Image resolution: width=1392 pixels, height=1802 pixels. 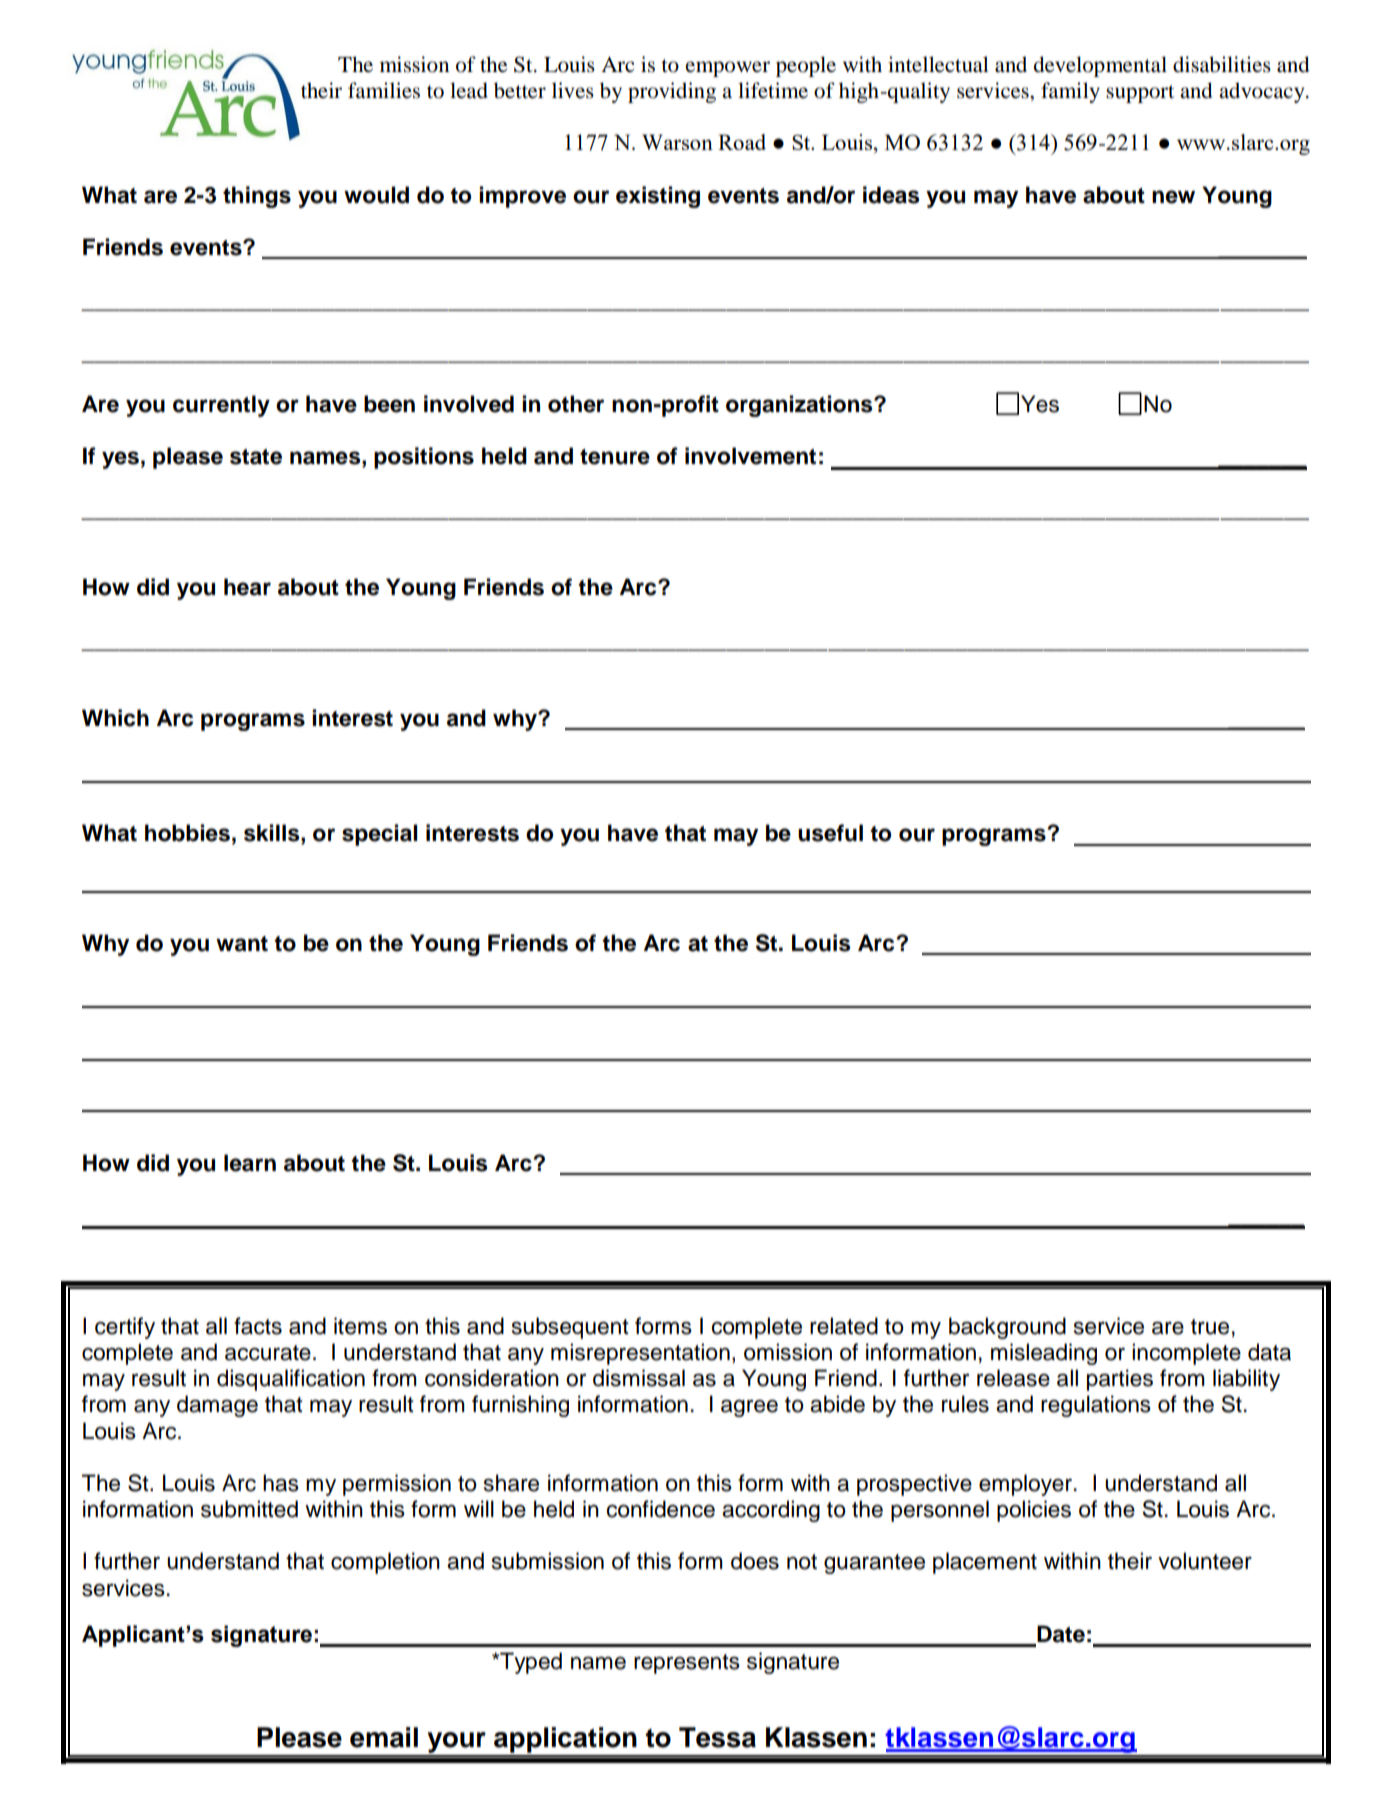 What do you see at coordinates (268, 1353) in the page?
I see `accurate` at bounding box center [268, 1353].
